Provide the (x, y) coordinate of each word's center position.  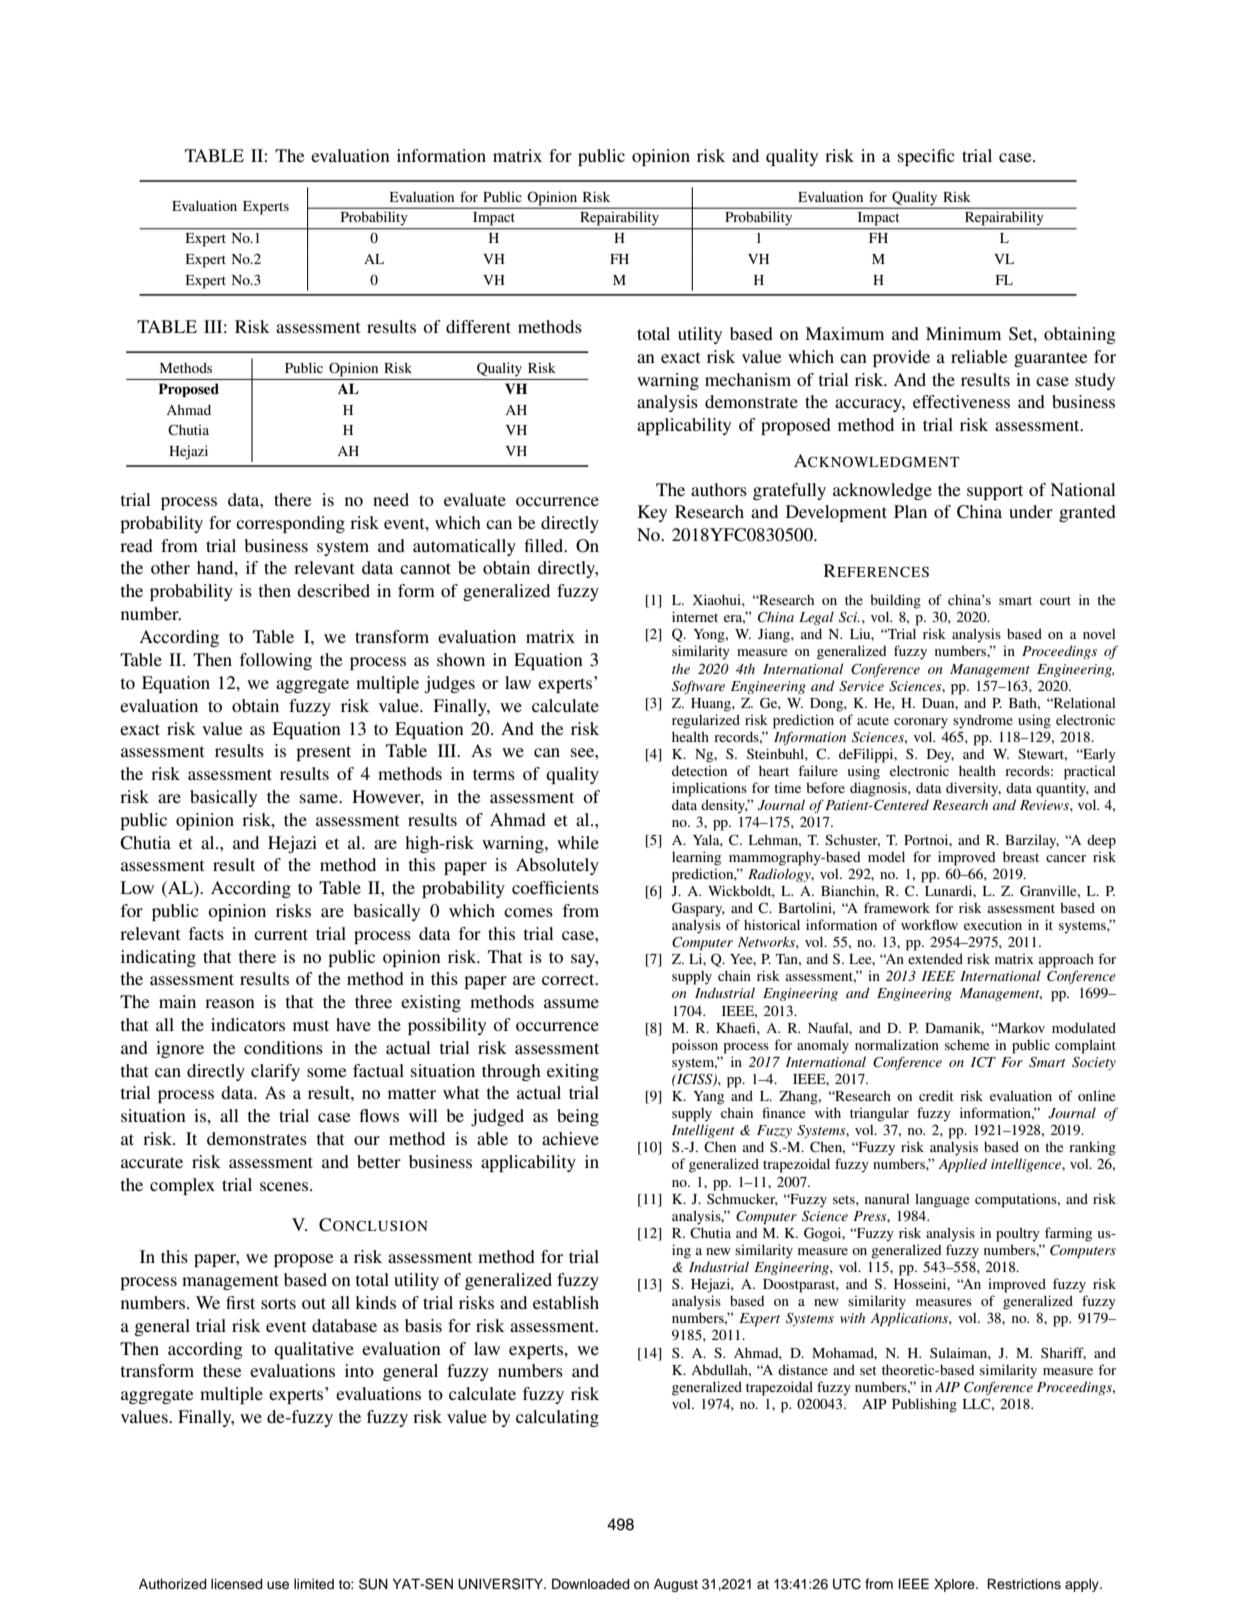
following (276, 661)
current (281, 934)
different (478, 326)
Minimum (963, 333)
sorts (278, 1303)
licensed (237, 1584)
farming (1068, 1234)
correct (569, 979)
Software (698, 687)
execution (993, 924)
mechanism (748, 379)
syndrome (983, 721)
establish (566, 1302)
